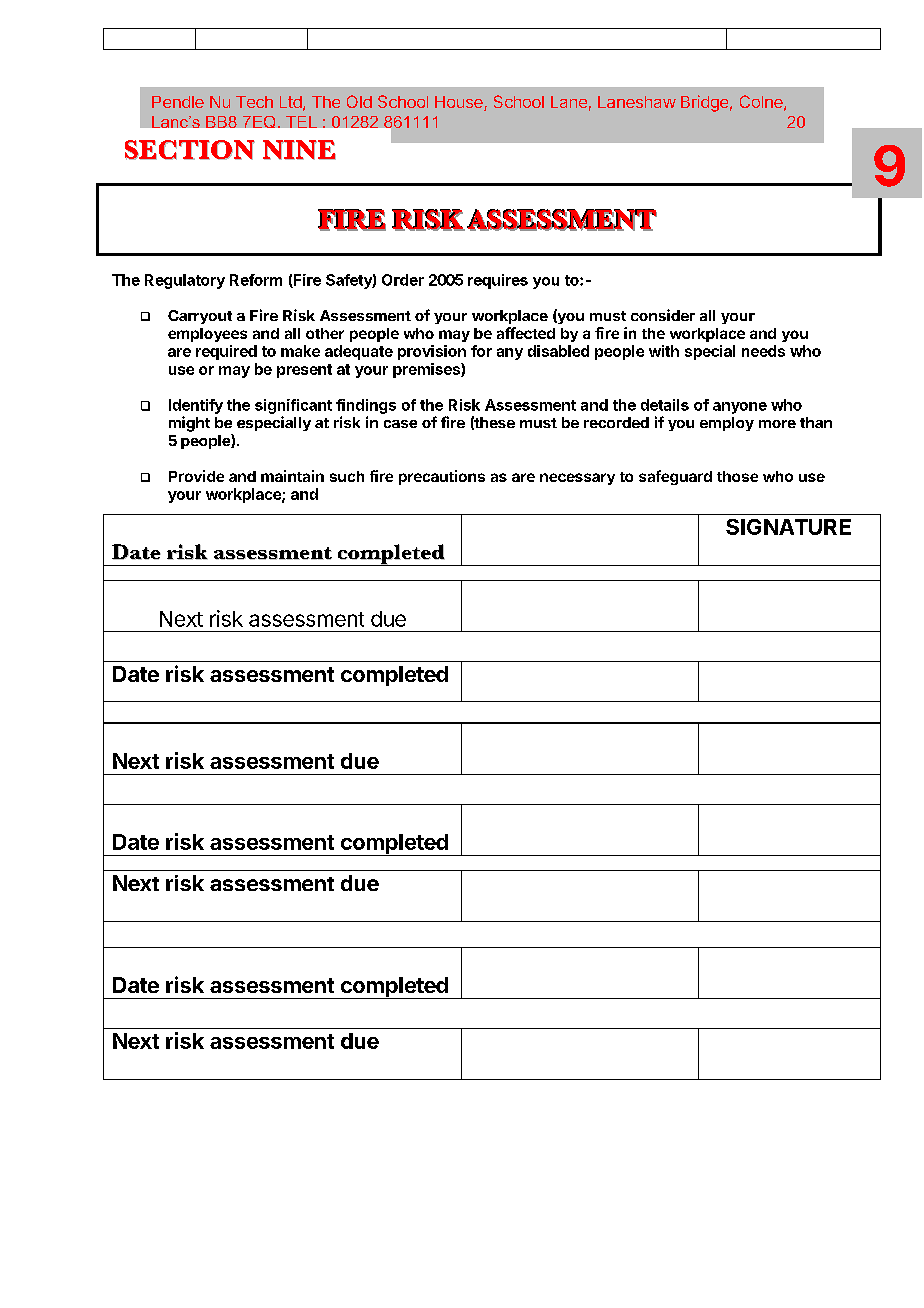 Image resolution: width=924 pixels, height=1308 pixels. I want to click on House, so click(460, 103).
